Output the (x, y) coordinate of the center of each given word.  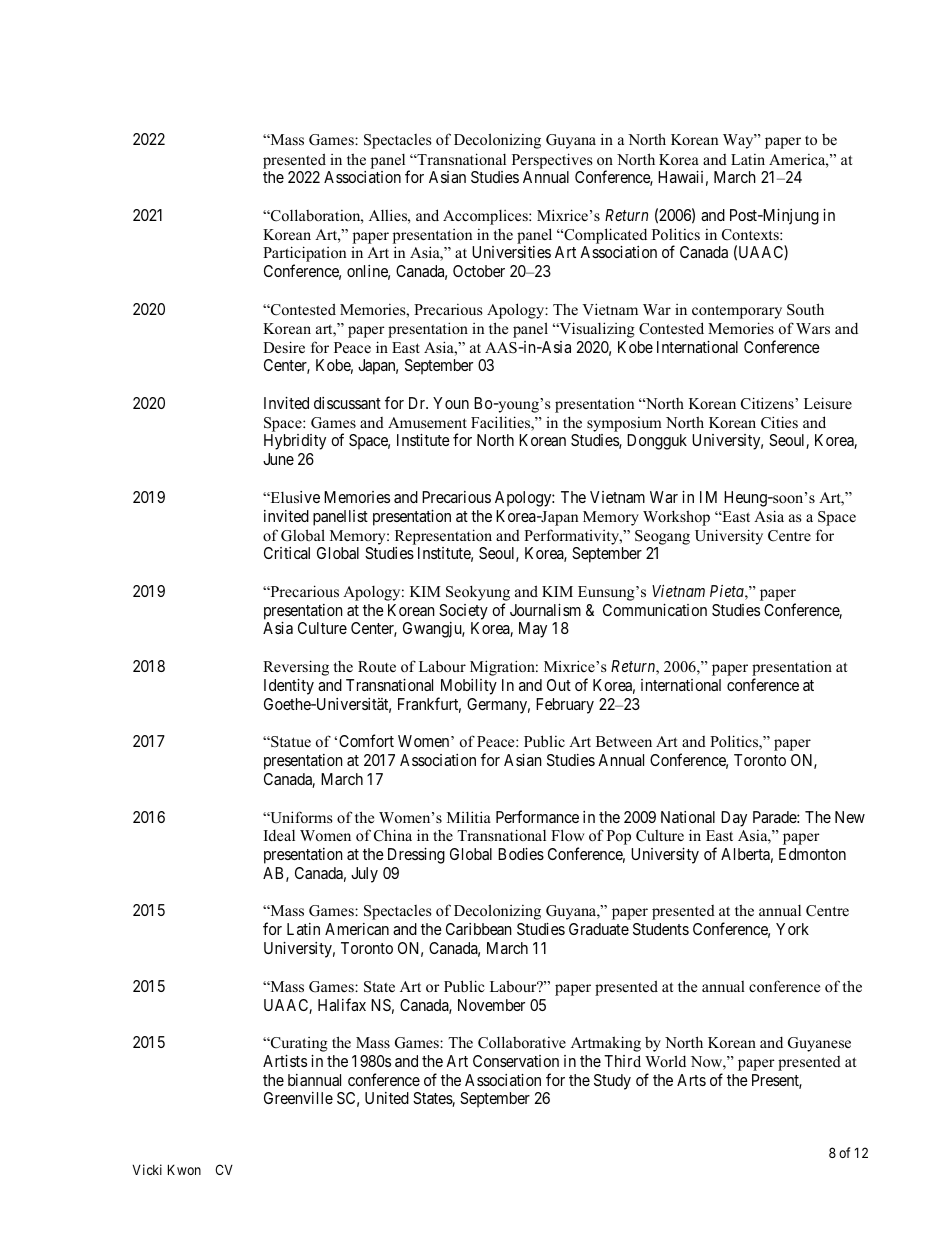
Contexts (751, 235)
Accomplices (486, 217)
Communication (655, 610)
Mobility (469, 687)
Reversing (296, 668)
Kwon (184, 1169)
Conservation (516, 1061)
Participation (304, 255)
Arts (691, 1080)
